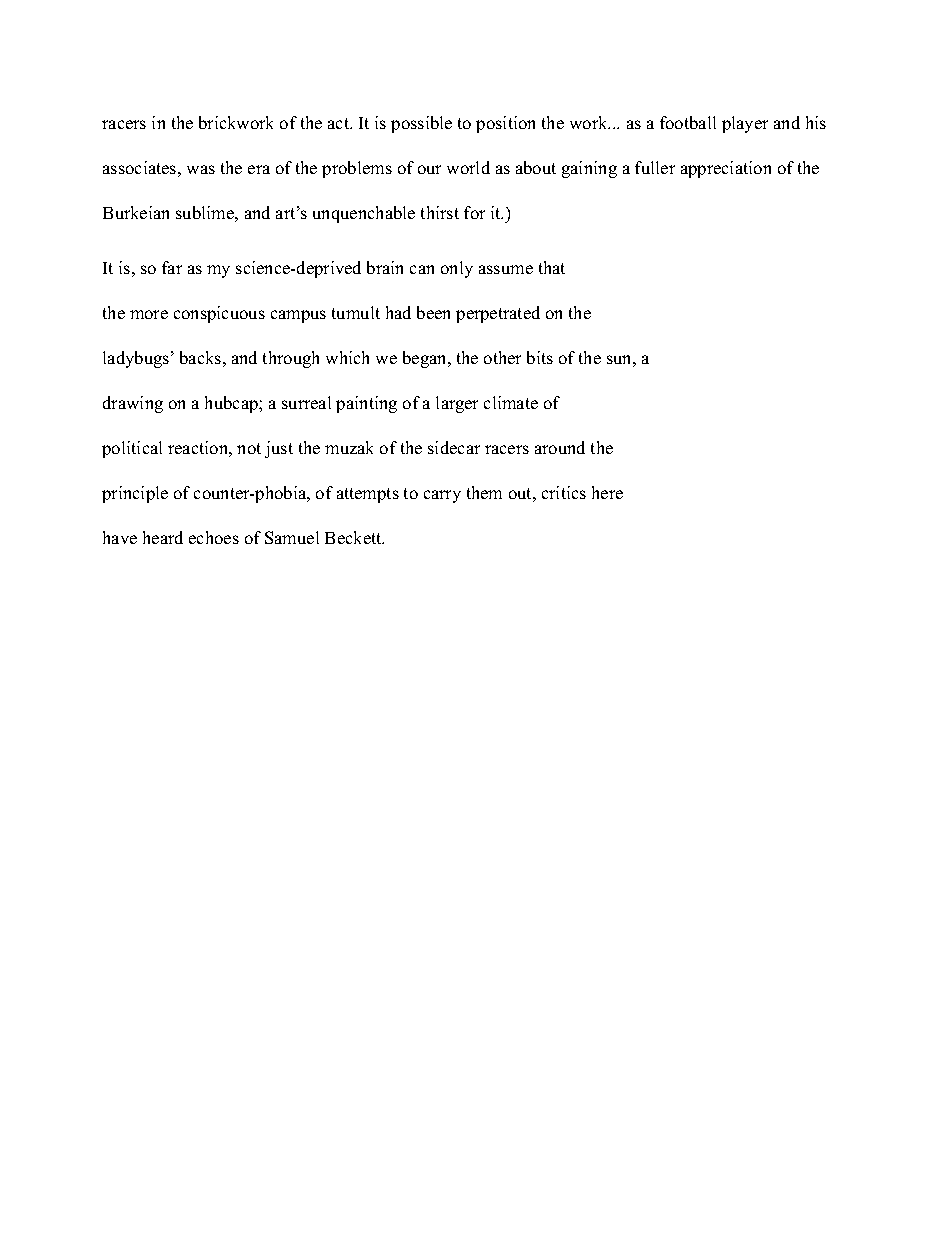  I want to click on here, so click(607, 492).
